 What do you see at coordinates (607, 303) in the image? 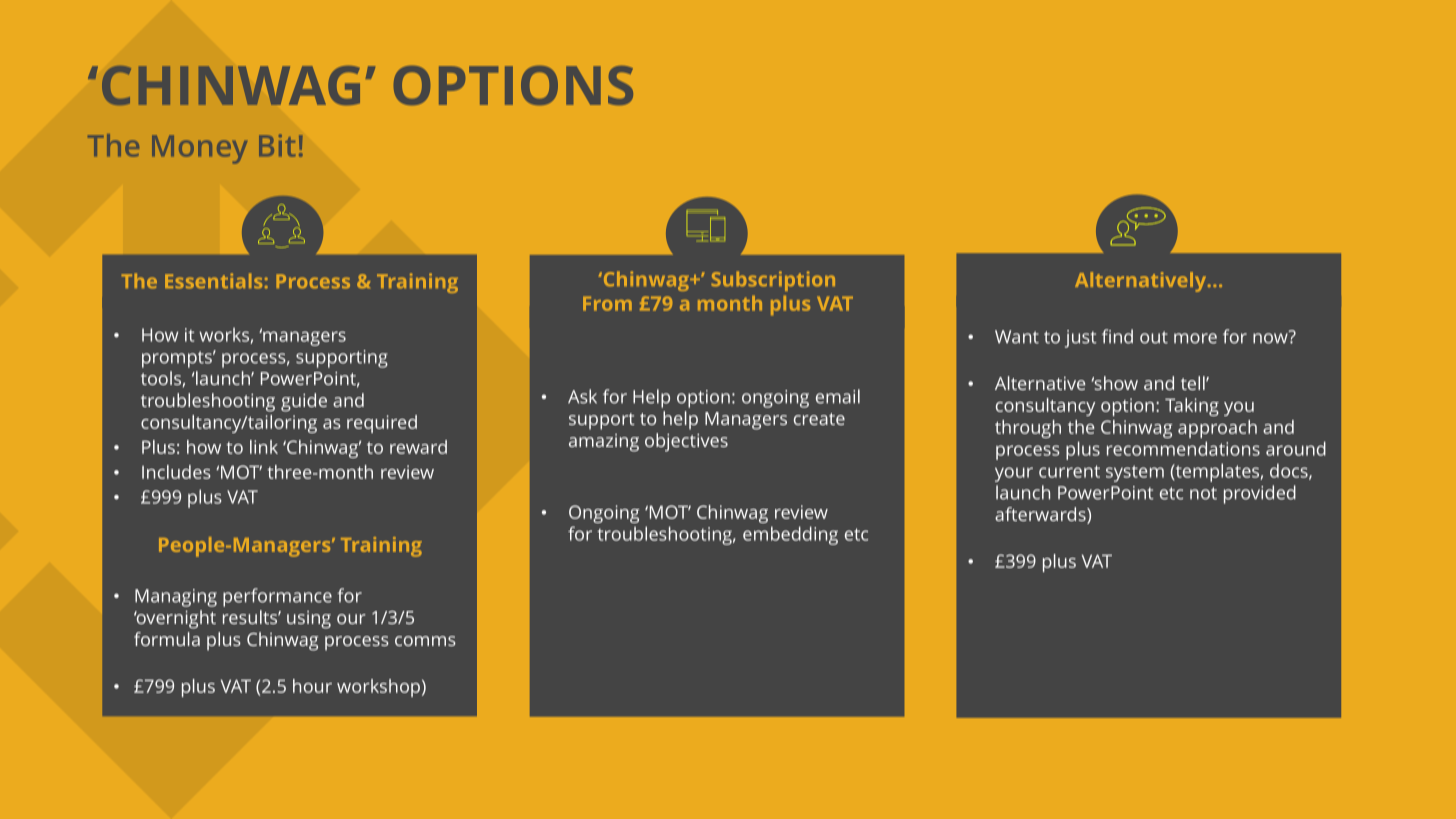
I see `From` at bounding box center [607, 303].
